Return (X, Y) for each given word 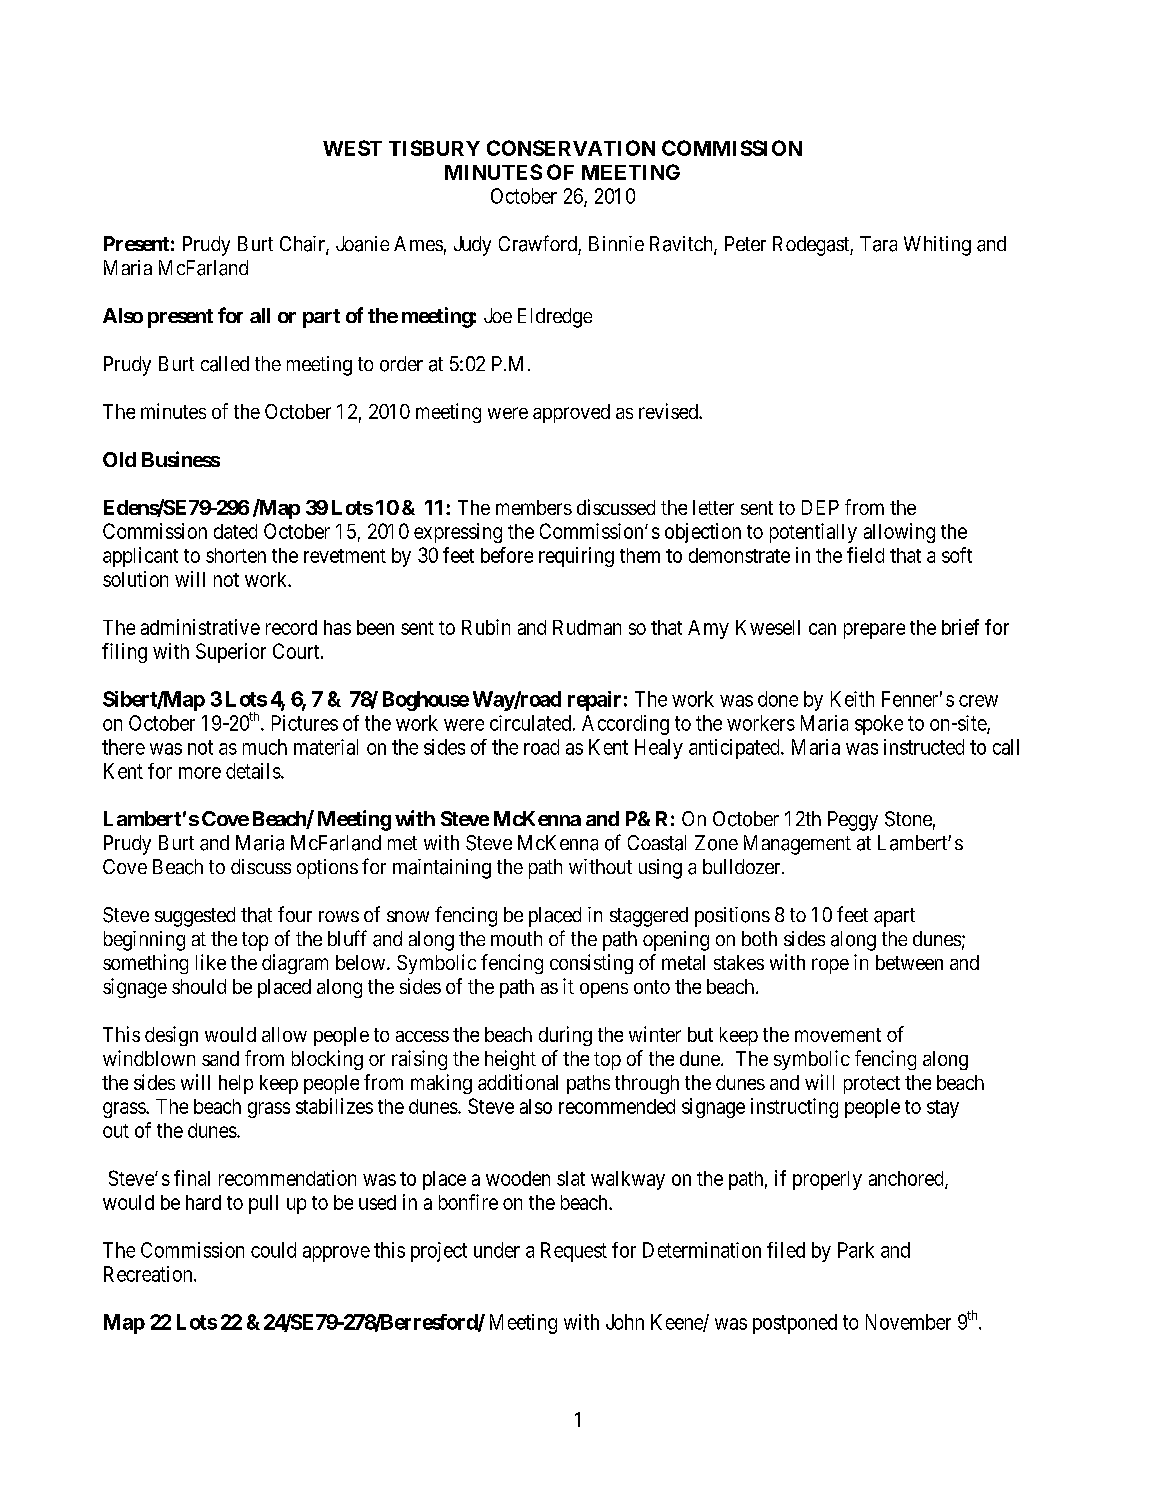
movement (838, 1035)
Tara (878, 244)
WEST (352, 148)
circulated (530, 723)
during (565, 1036)
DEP (820, 507)
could (273, 1250)
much (265, 747)
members (534, 507)
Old (119, 459)
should (199, 986)
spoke (879, 725)
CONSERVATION (571, 148)
